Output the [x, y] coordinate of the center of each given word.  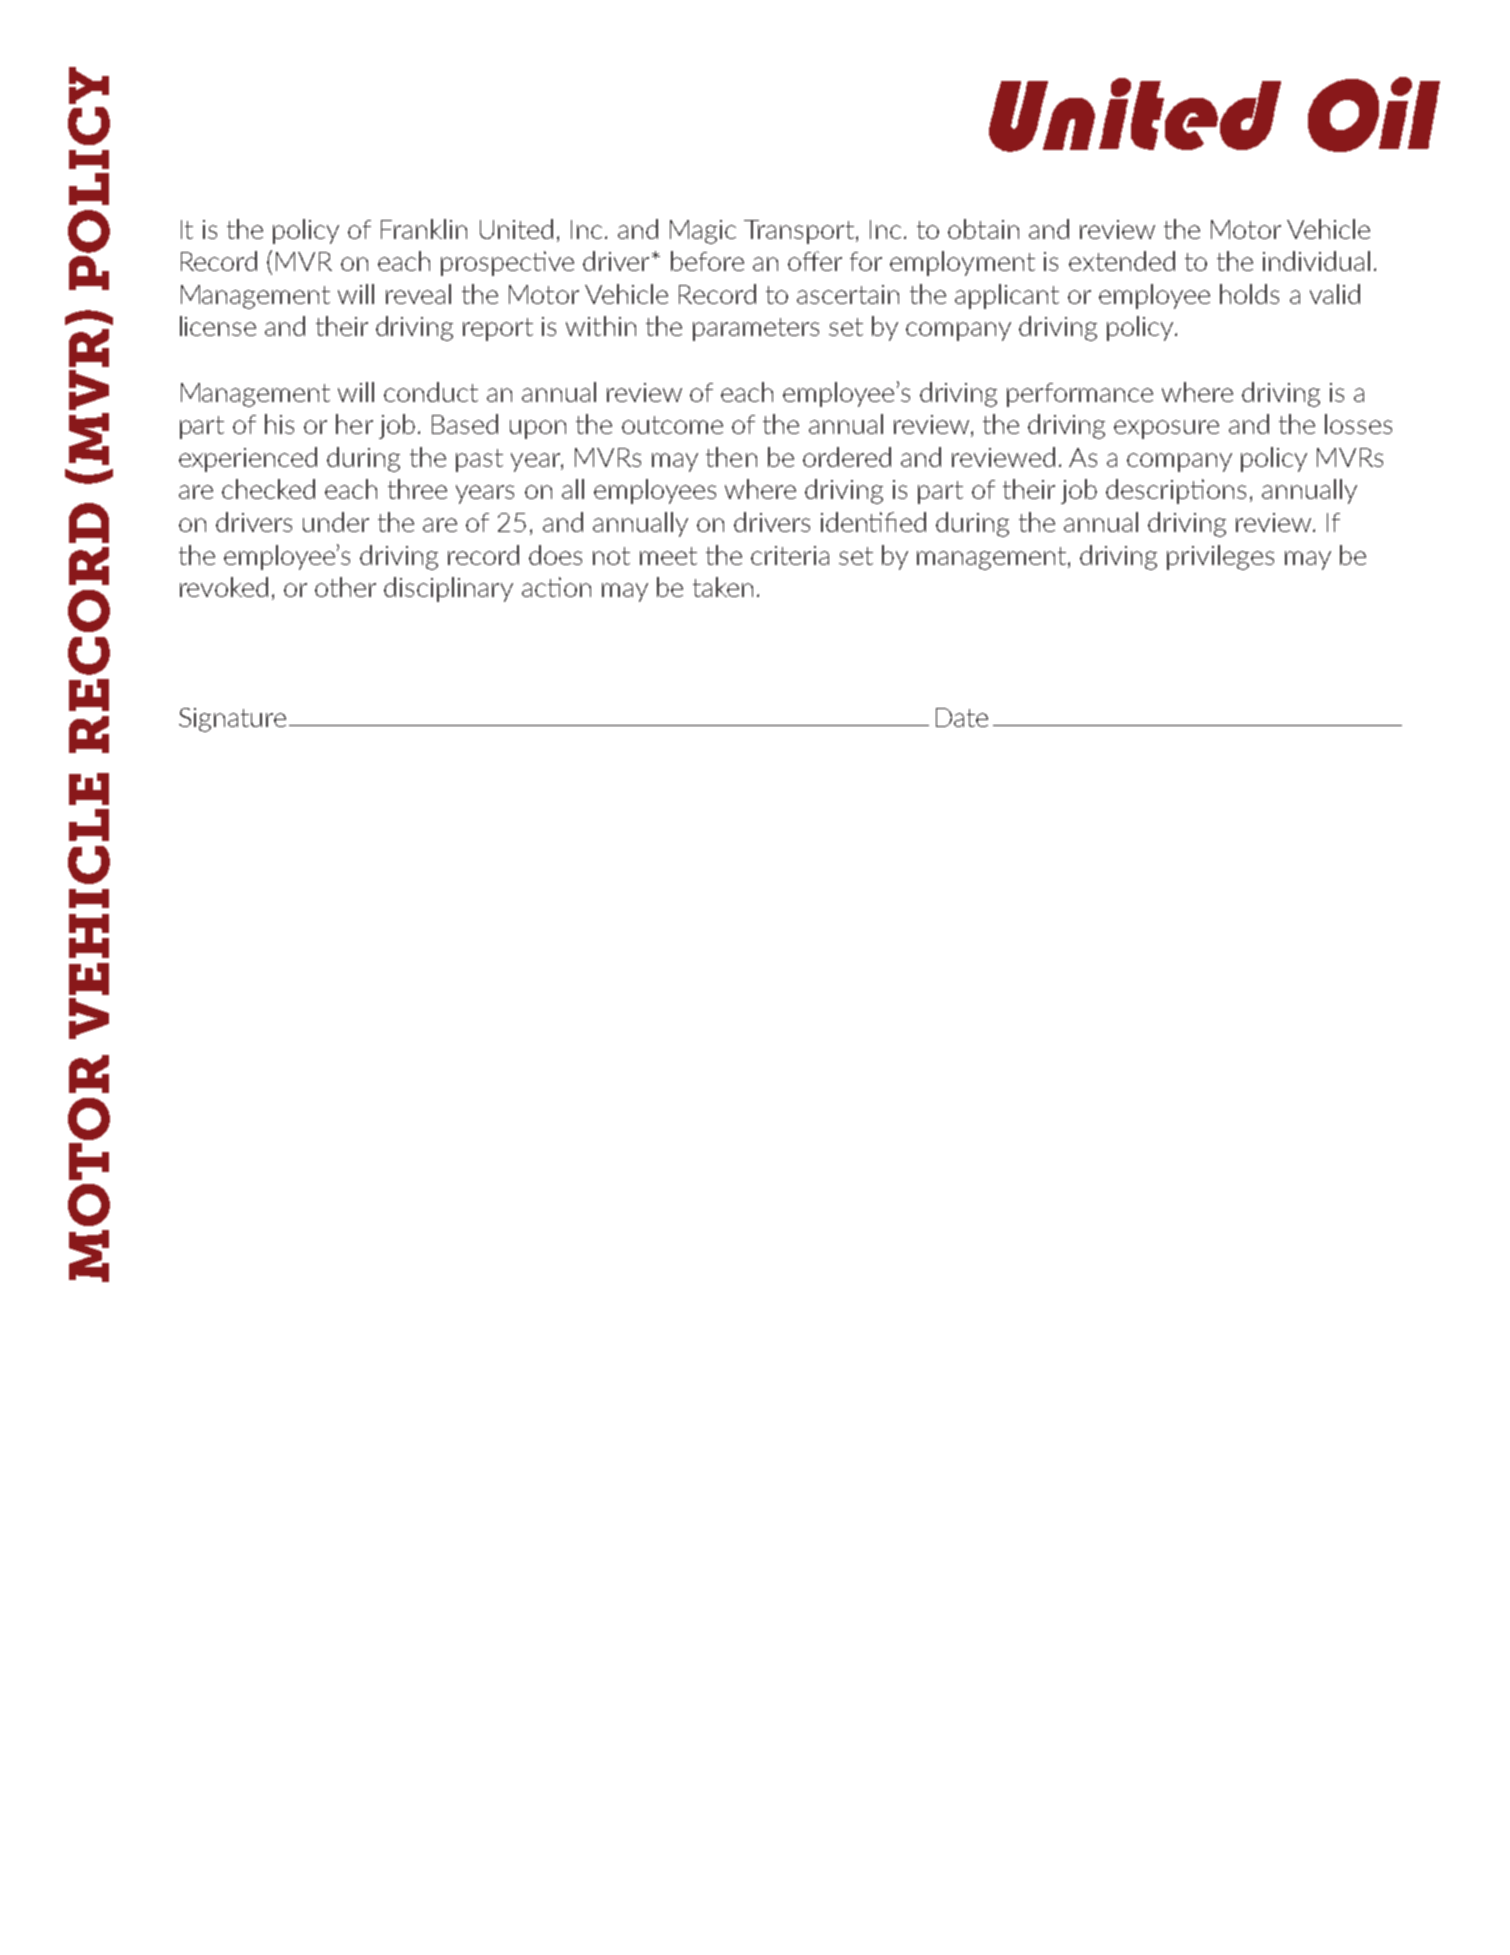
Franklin [424, 229]
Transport [799, 232]
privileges [1220, 557]
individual [1316, 261]
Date [962, 717]
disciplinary [448, 589]
